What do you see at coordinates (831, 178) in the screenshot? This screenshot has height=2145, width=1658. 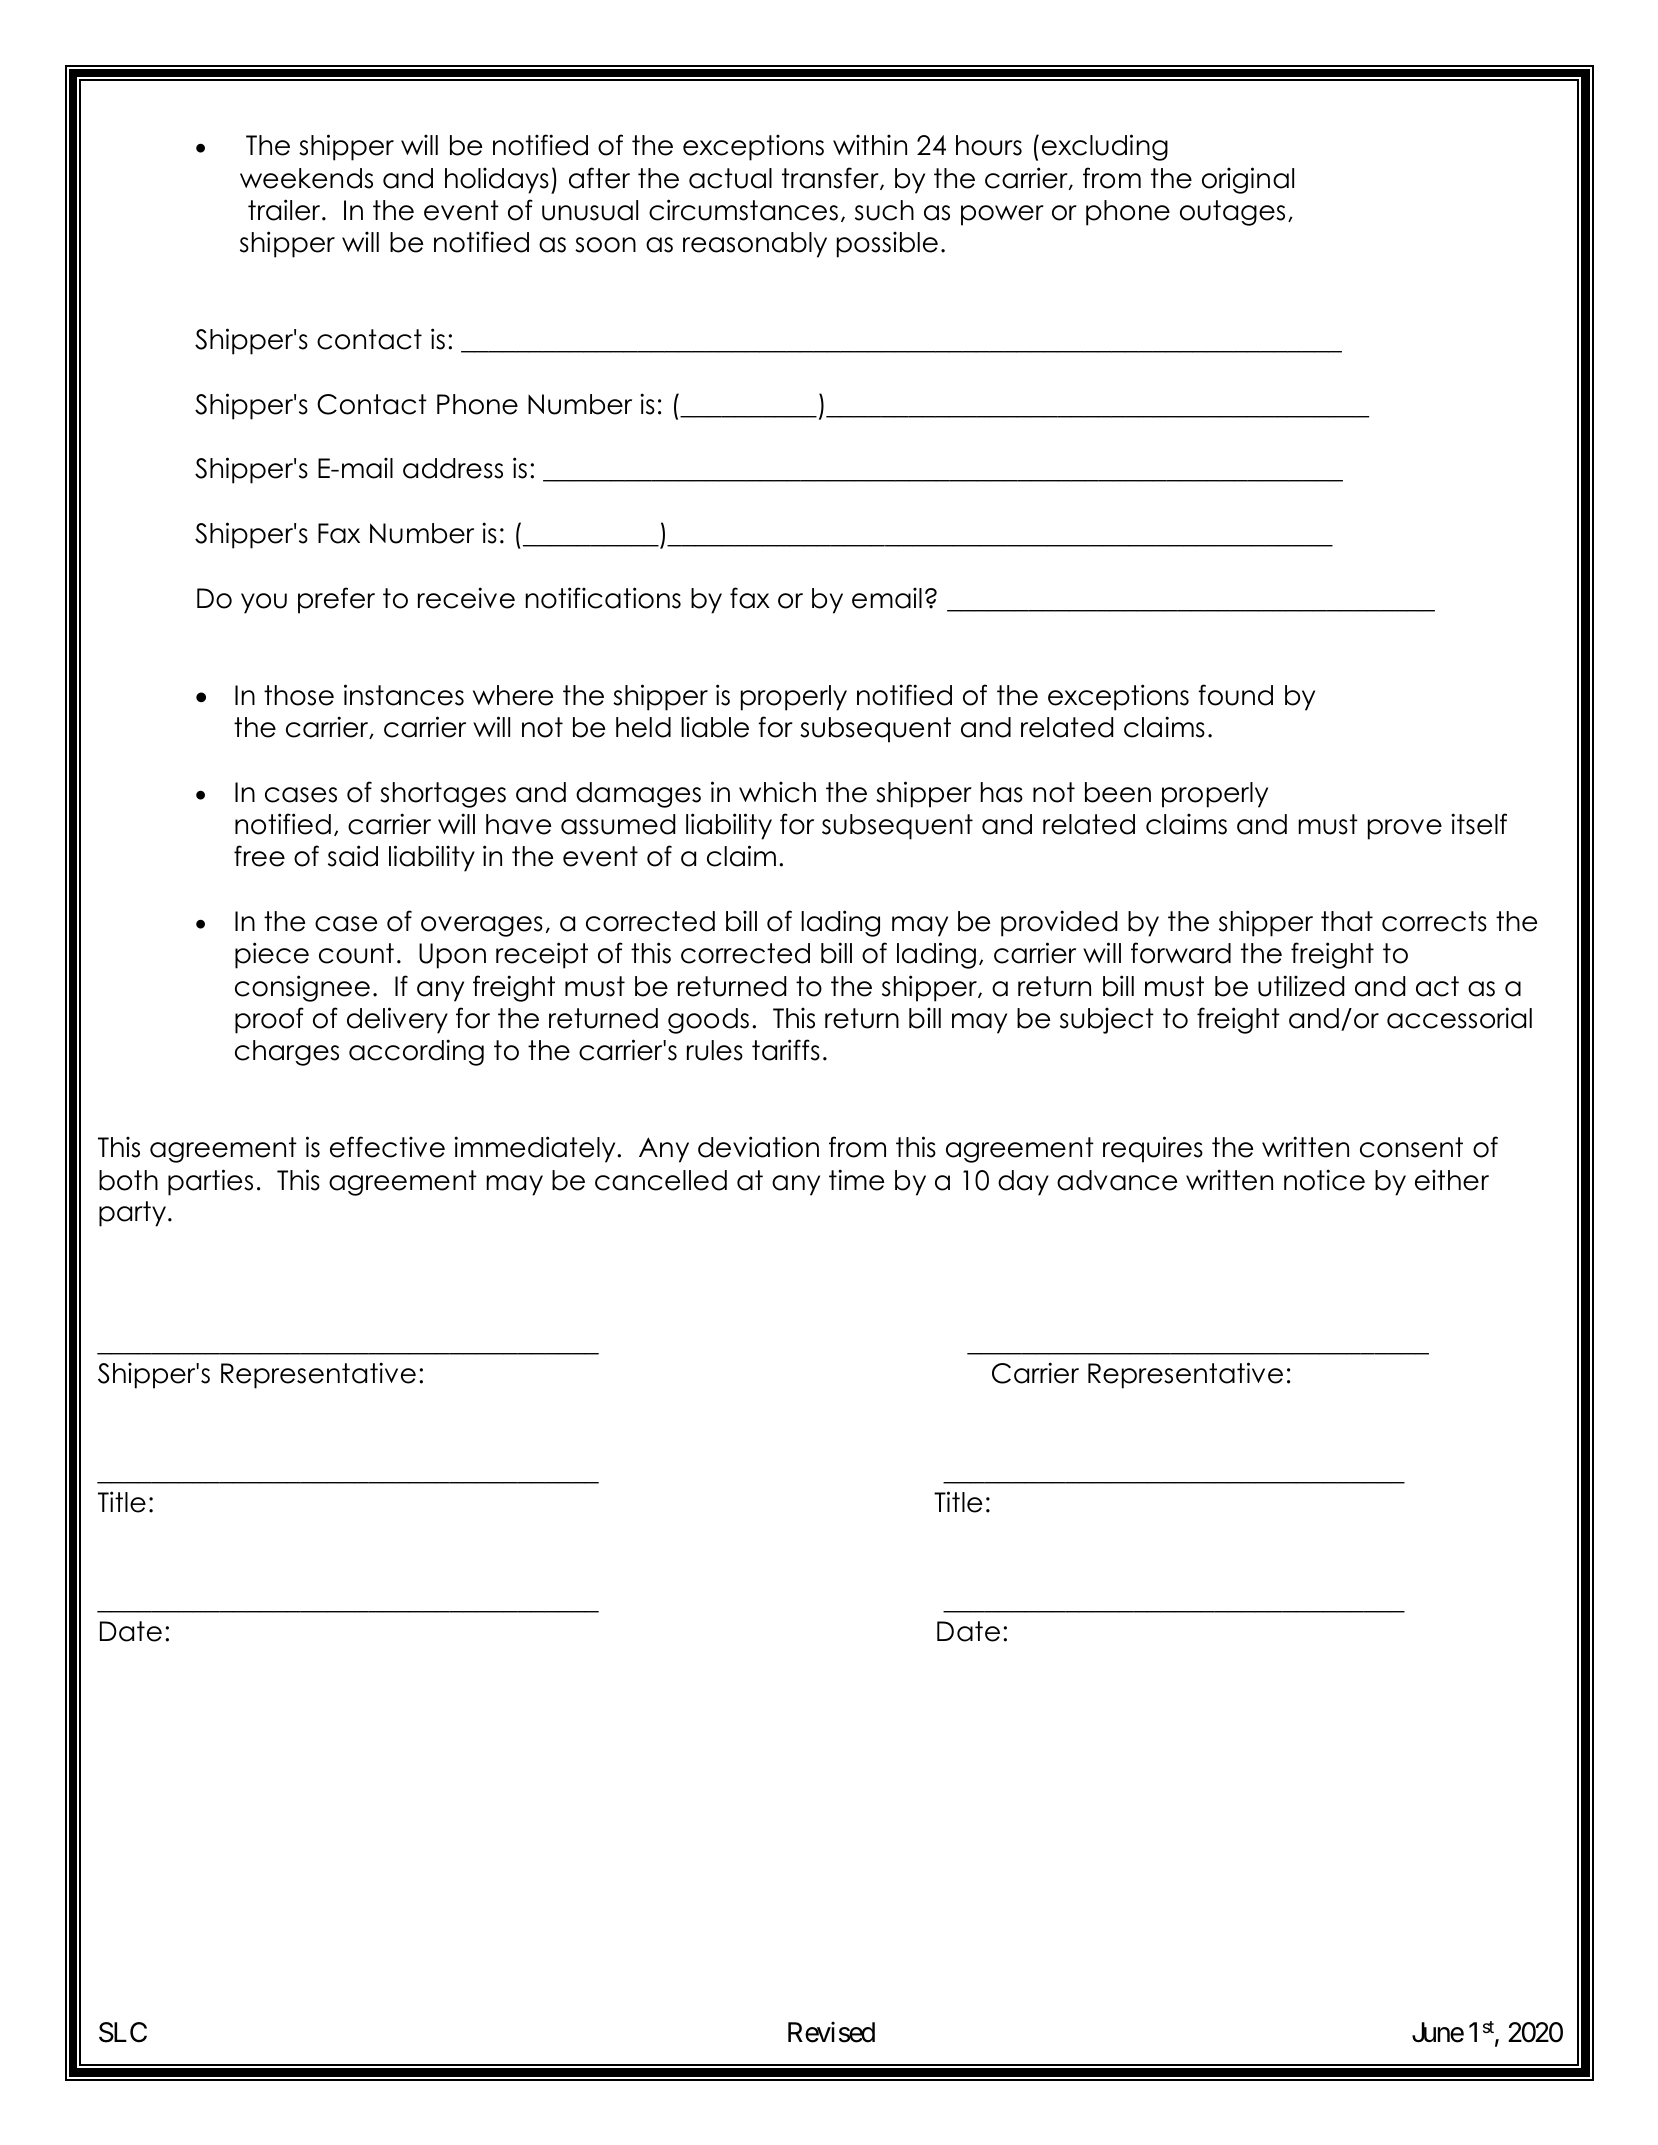 I see `transfer` at bounding box center [831, 178].
